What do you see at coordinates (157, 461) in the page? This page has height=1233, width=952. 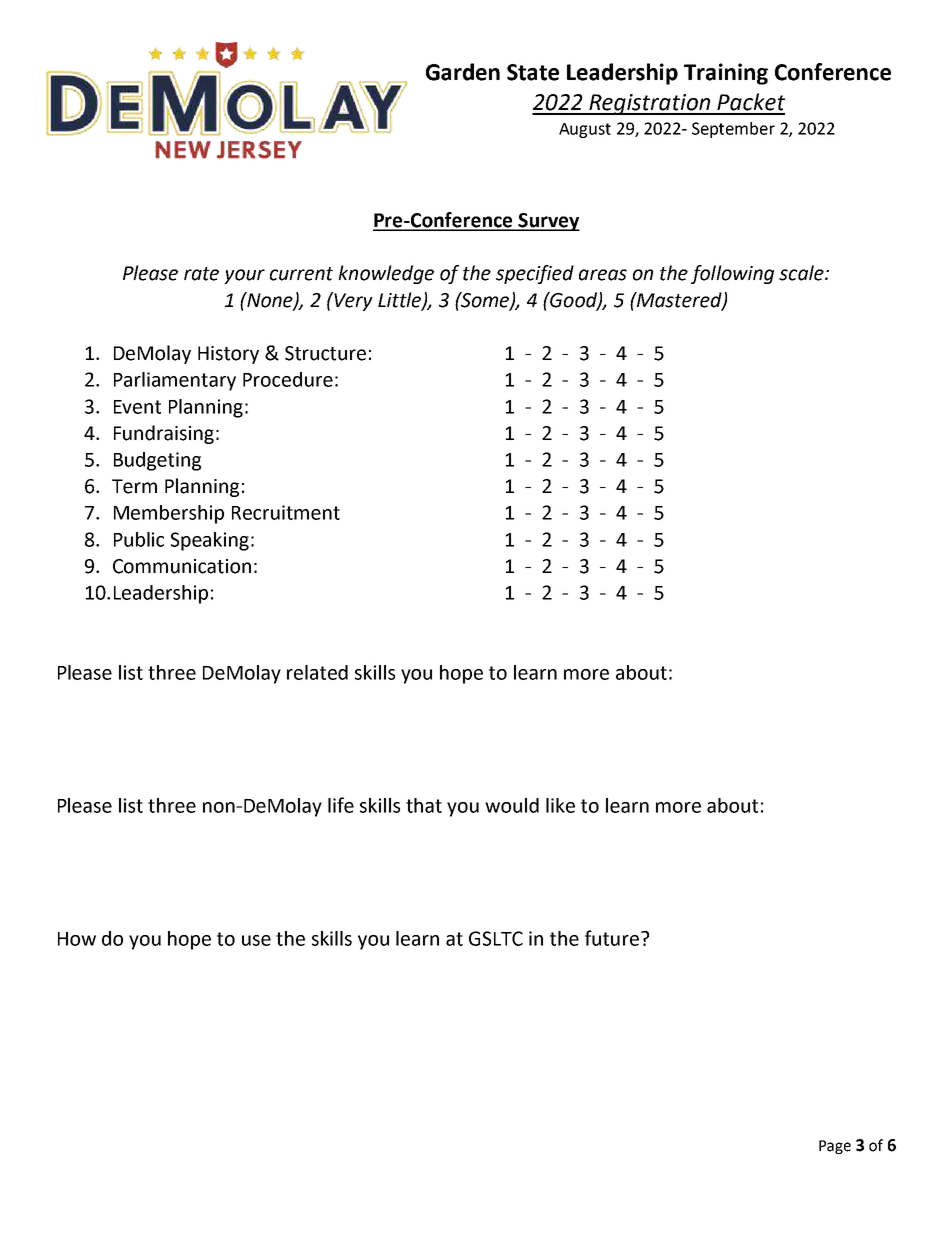 I see `Budgeting` at bounding box center [157, 461].
